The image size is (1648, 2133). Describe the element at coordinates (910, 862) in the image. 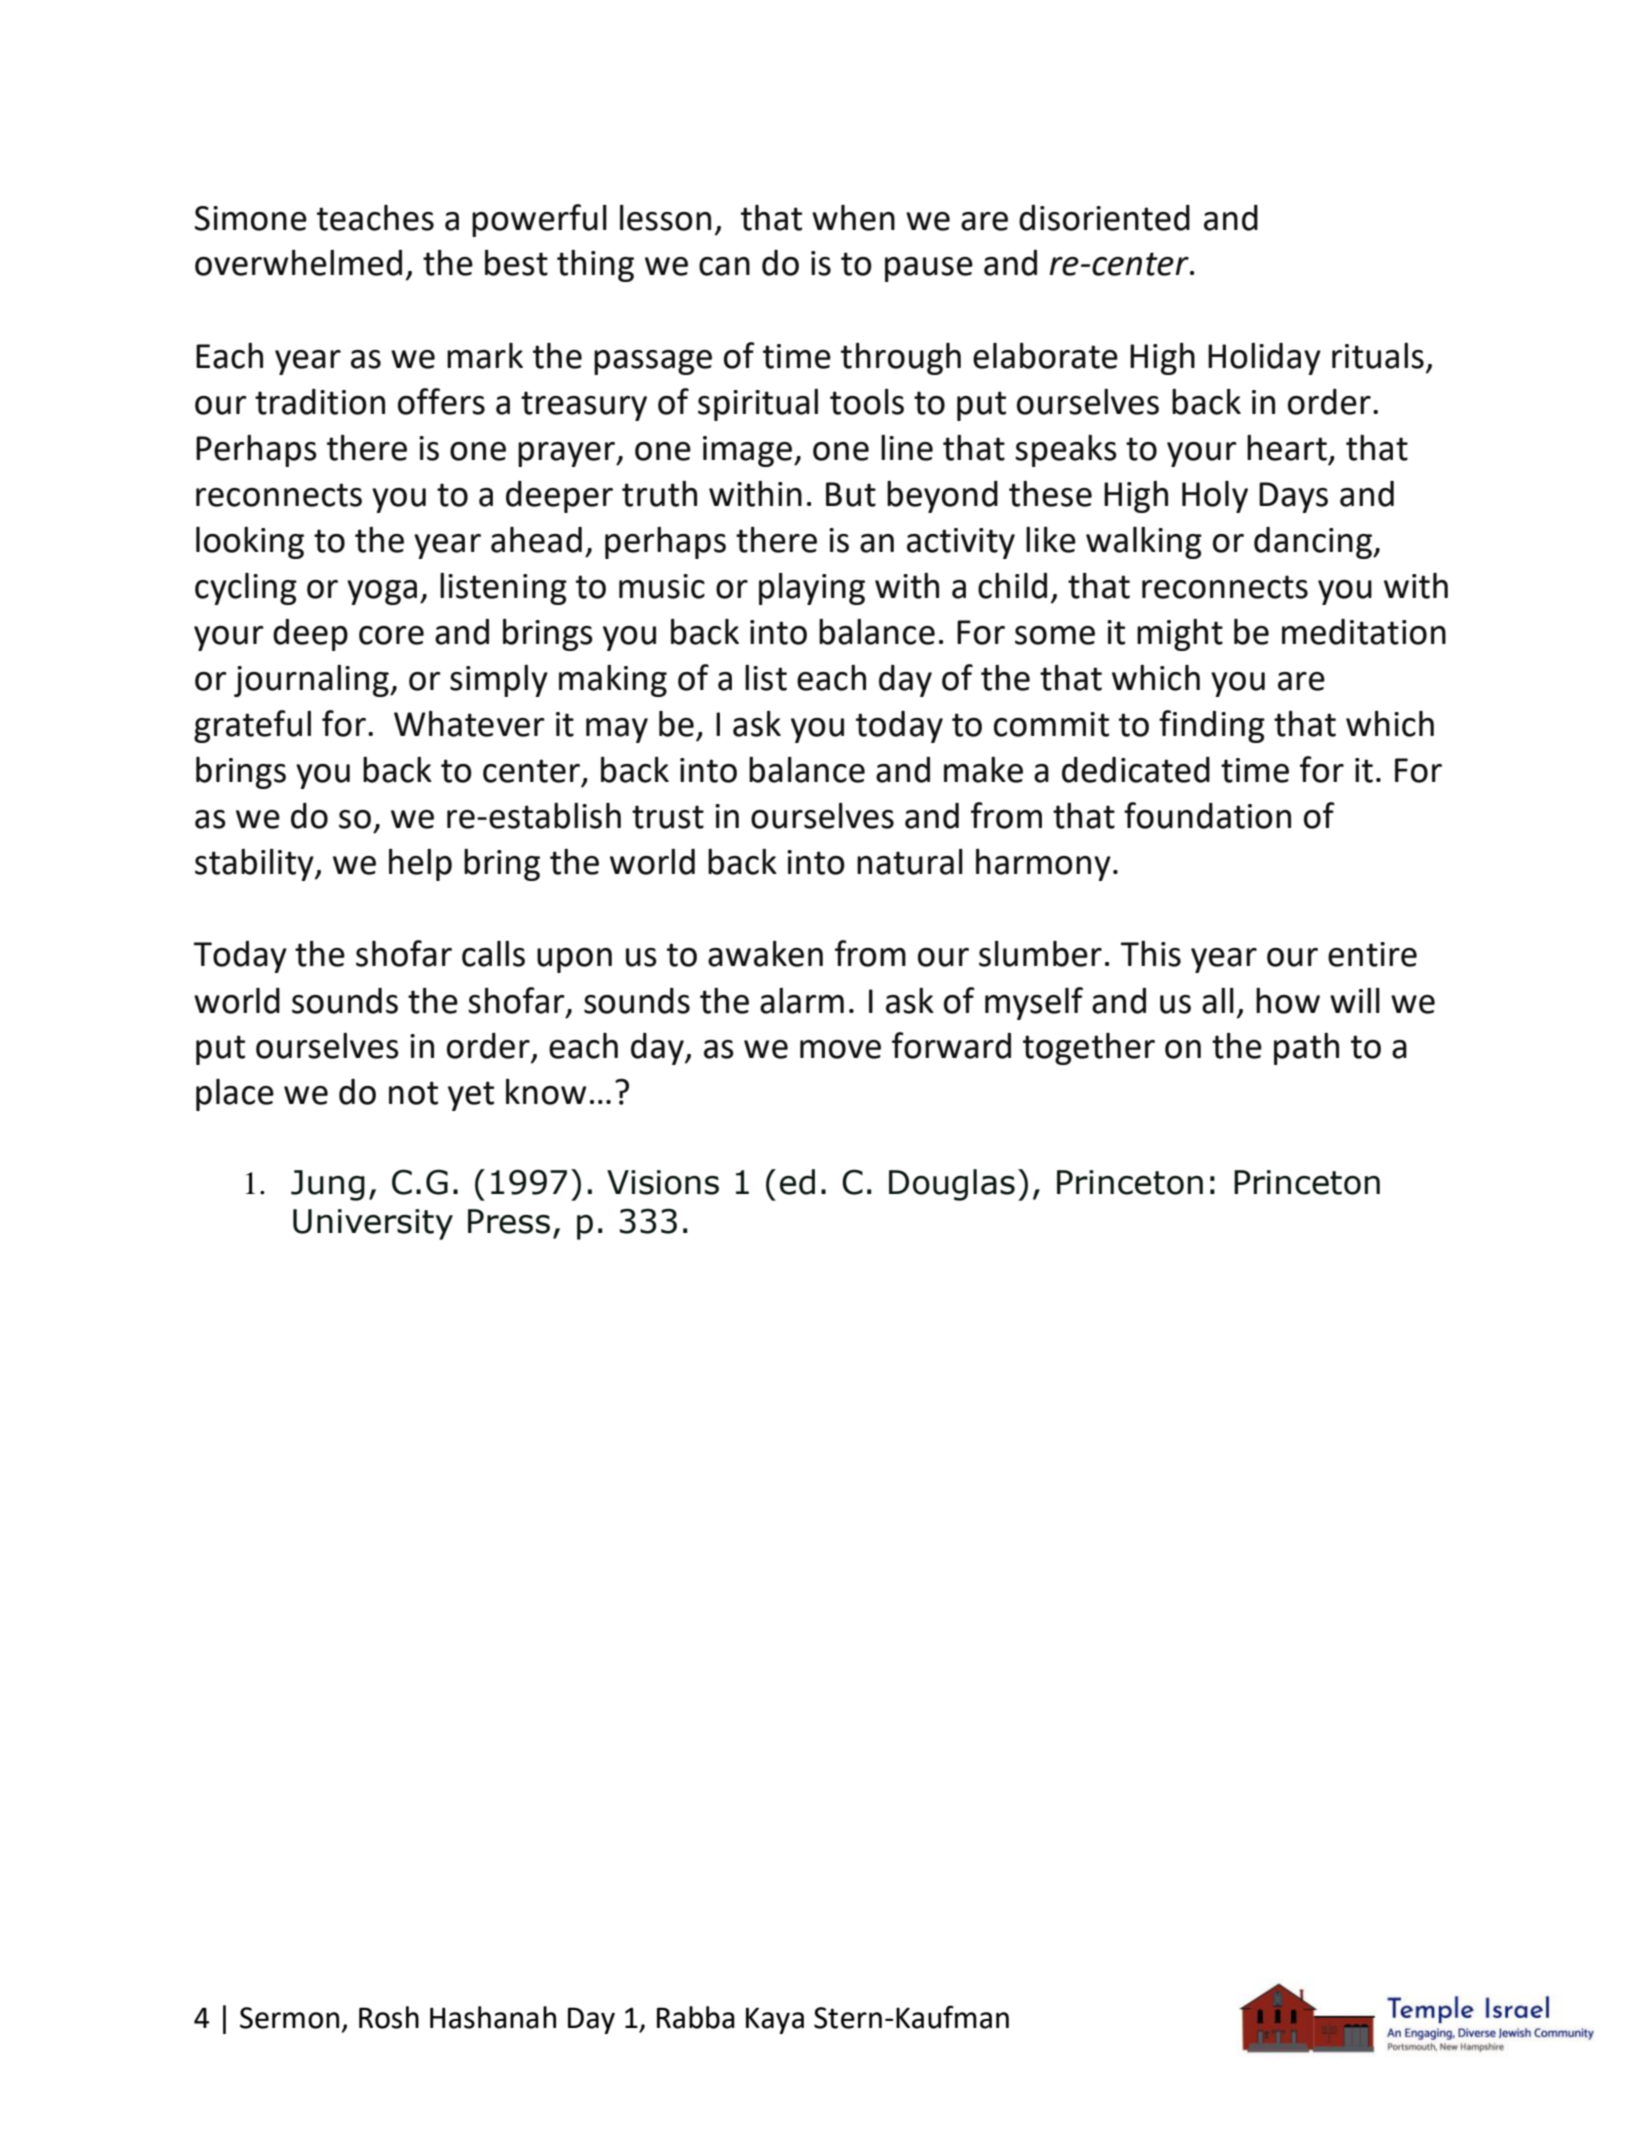

I see `natural` at that location.
